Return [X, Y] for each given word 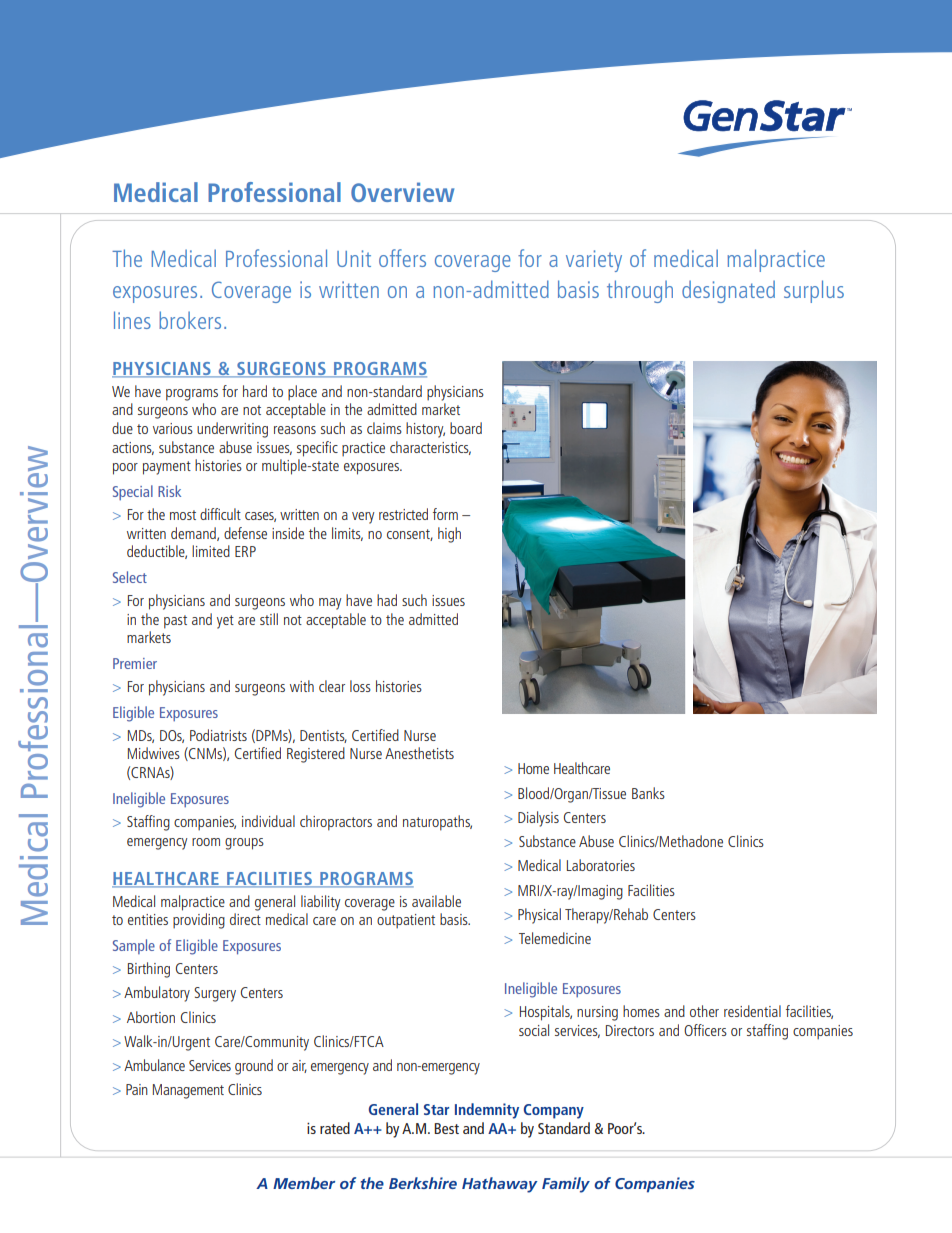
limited [211, 551]
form [445, 514]
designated [728, 291]
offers [402, 258]
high [449, 535]
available [436, 901]
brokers [190, 320]
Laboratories [601, 865]
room [206, 842]
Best [446, 1128]
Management [188, 1091]
